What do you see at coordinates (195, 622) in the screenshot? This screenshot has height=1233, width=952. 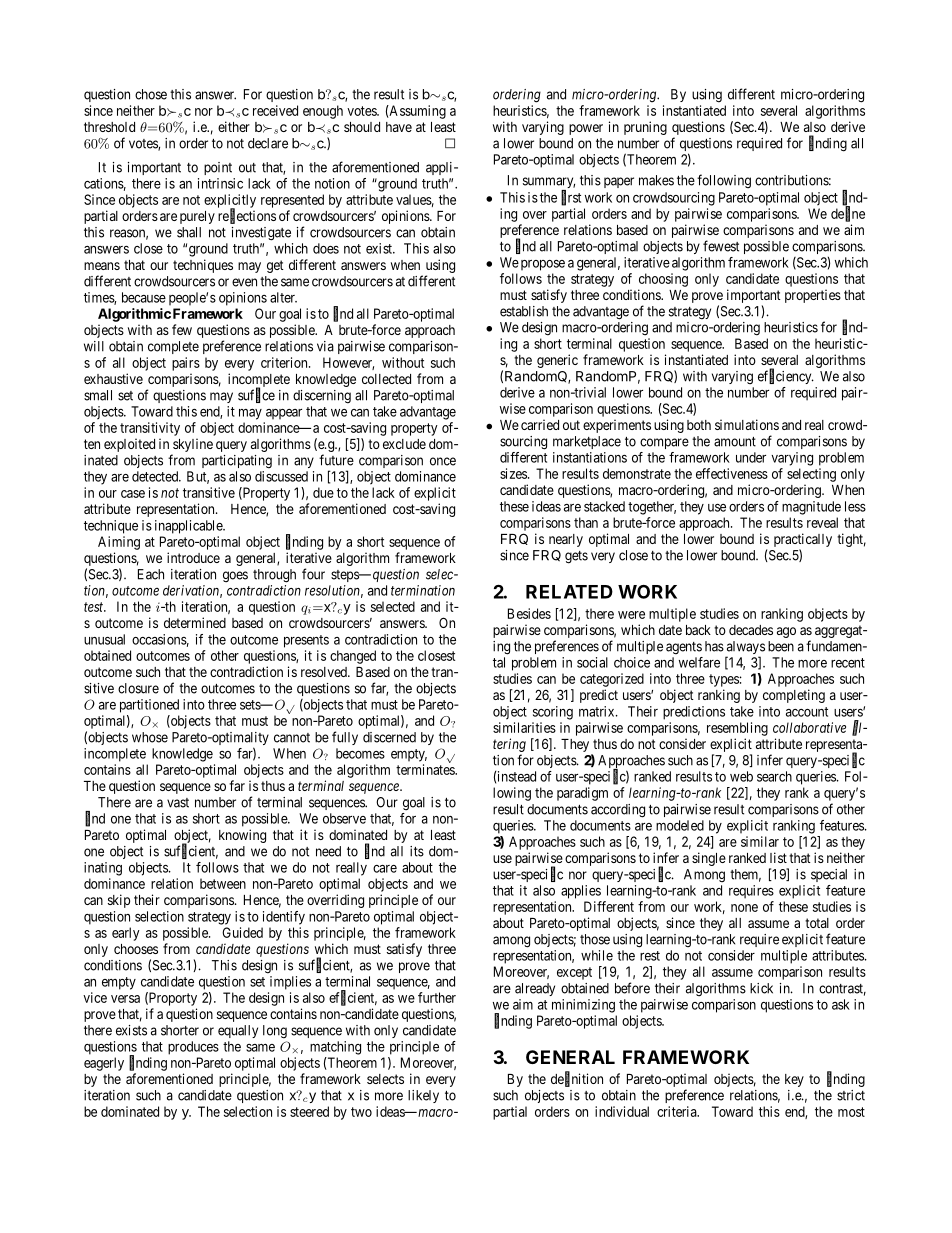 I see `determined` at bounding box center [195, 622].
